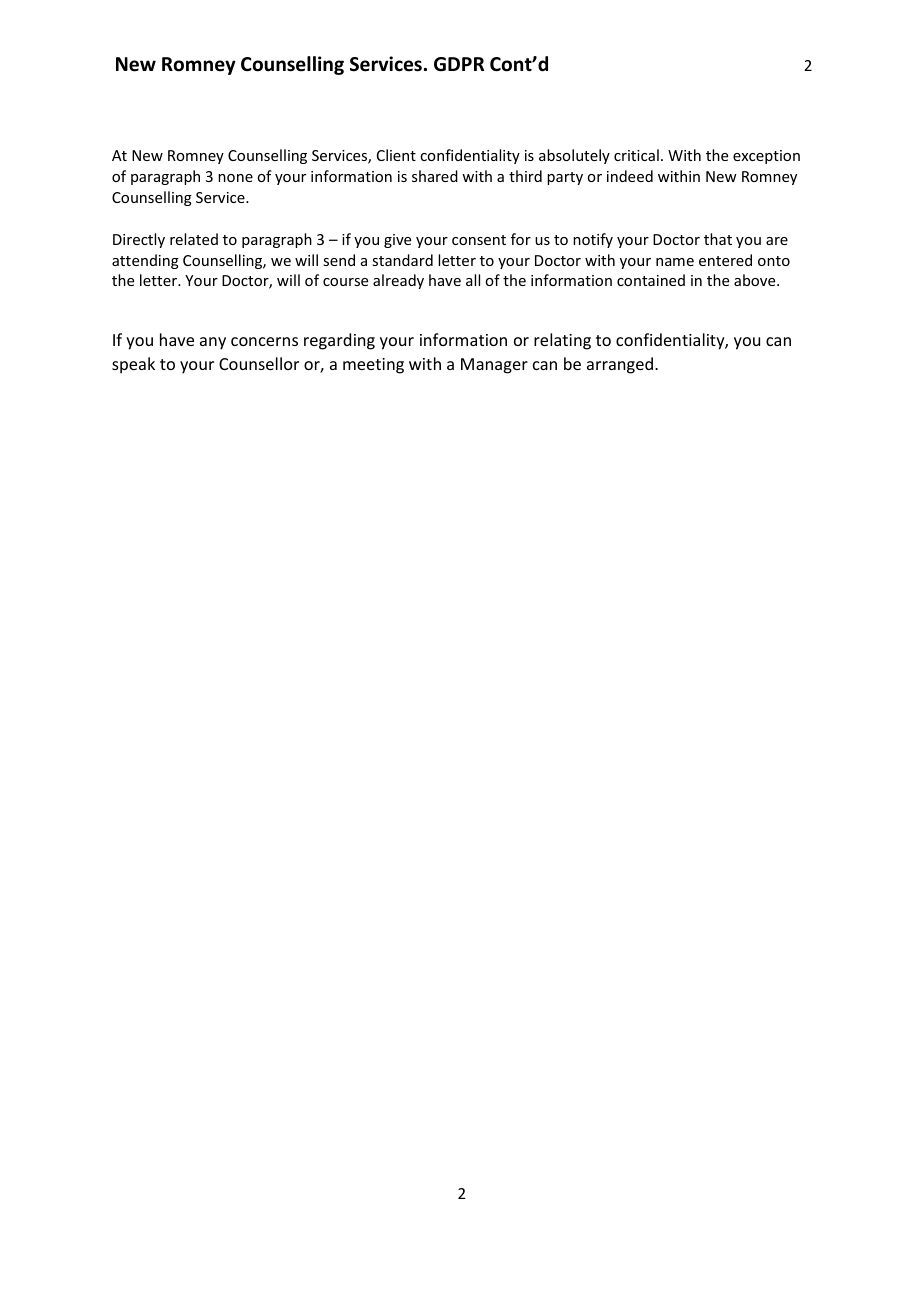  I want to click on related, so click(194, 239).
